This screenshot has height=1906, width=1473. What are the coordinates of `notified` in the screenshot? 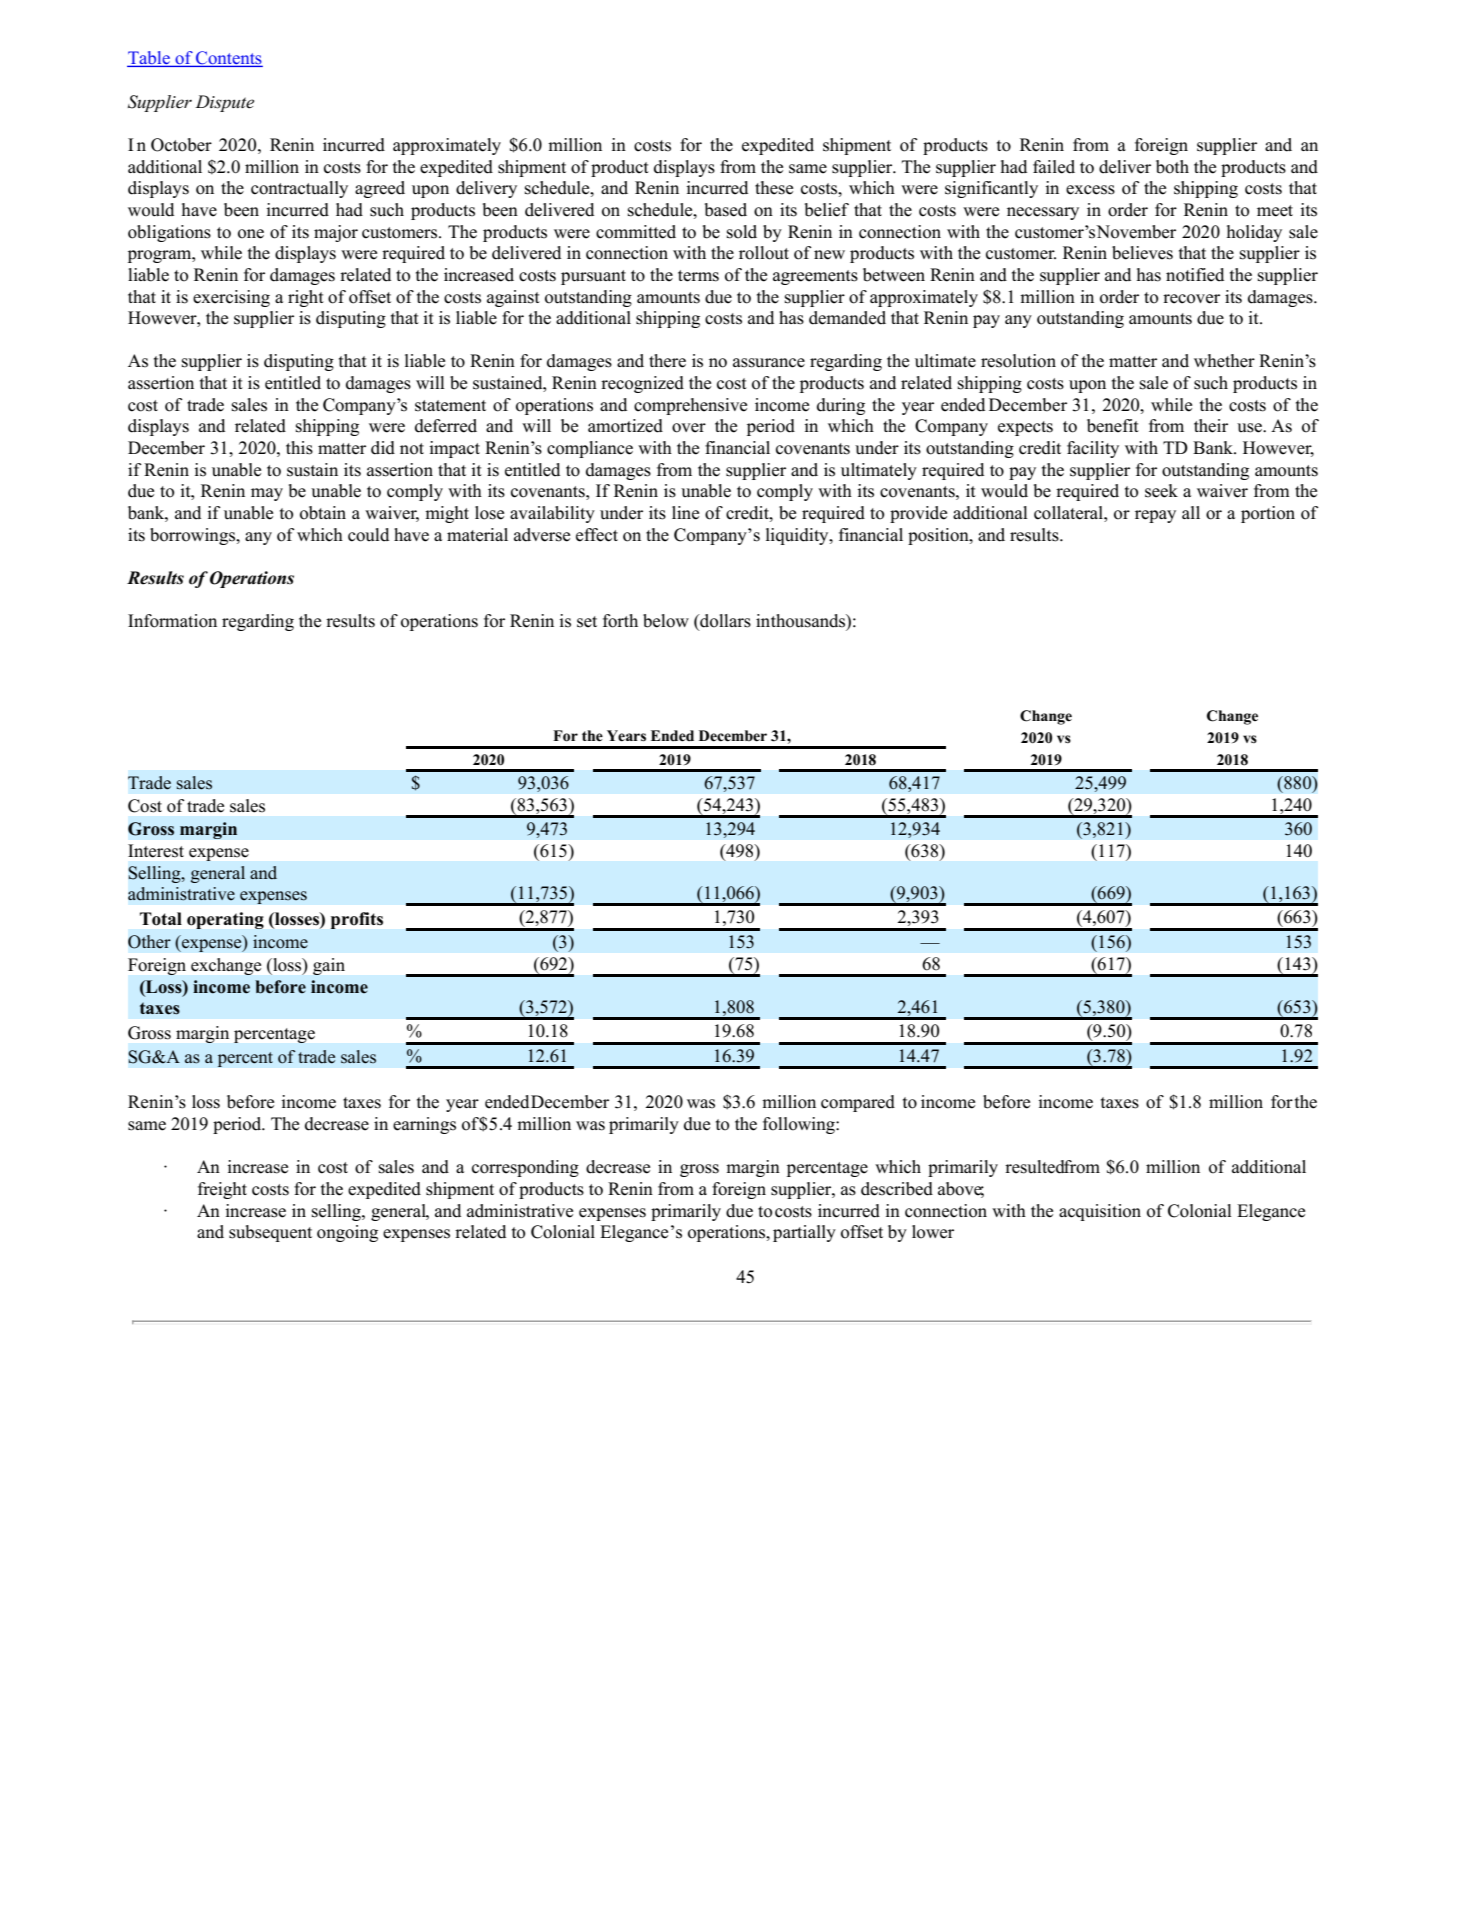 It's located at (1195, 275).
